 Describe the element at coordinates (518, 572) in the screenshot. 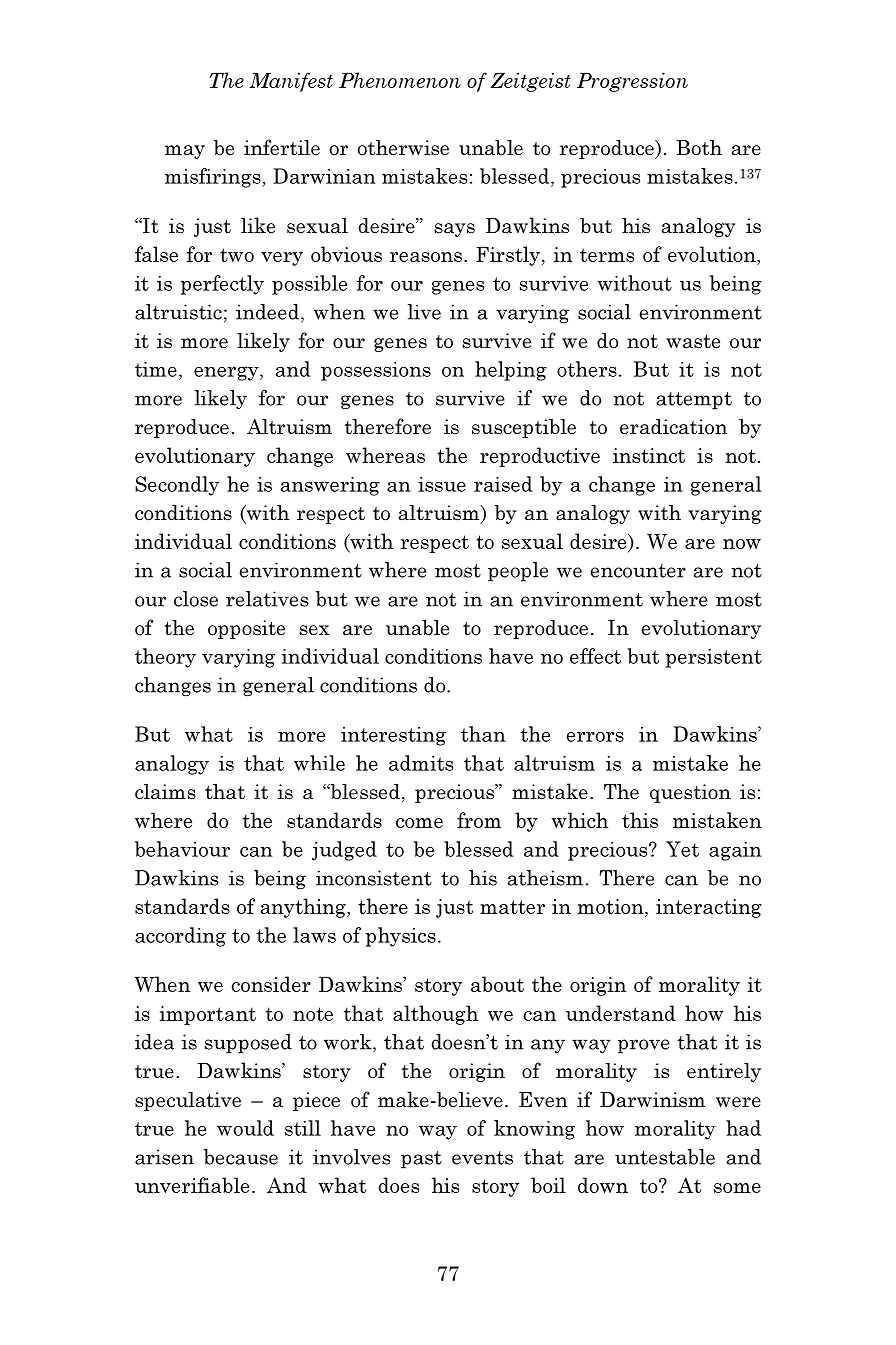

I see `people` at that location.
